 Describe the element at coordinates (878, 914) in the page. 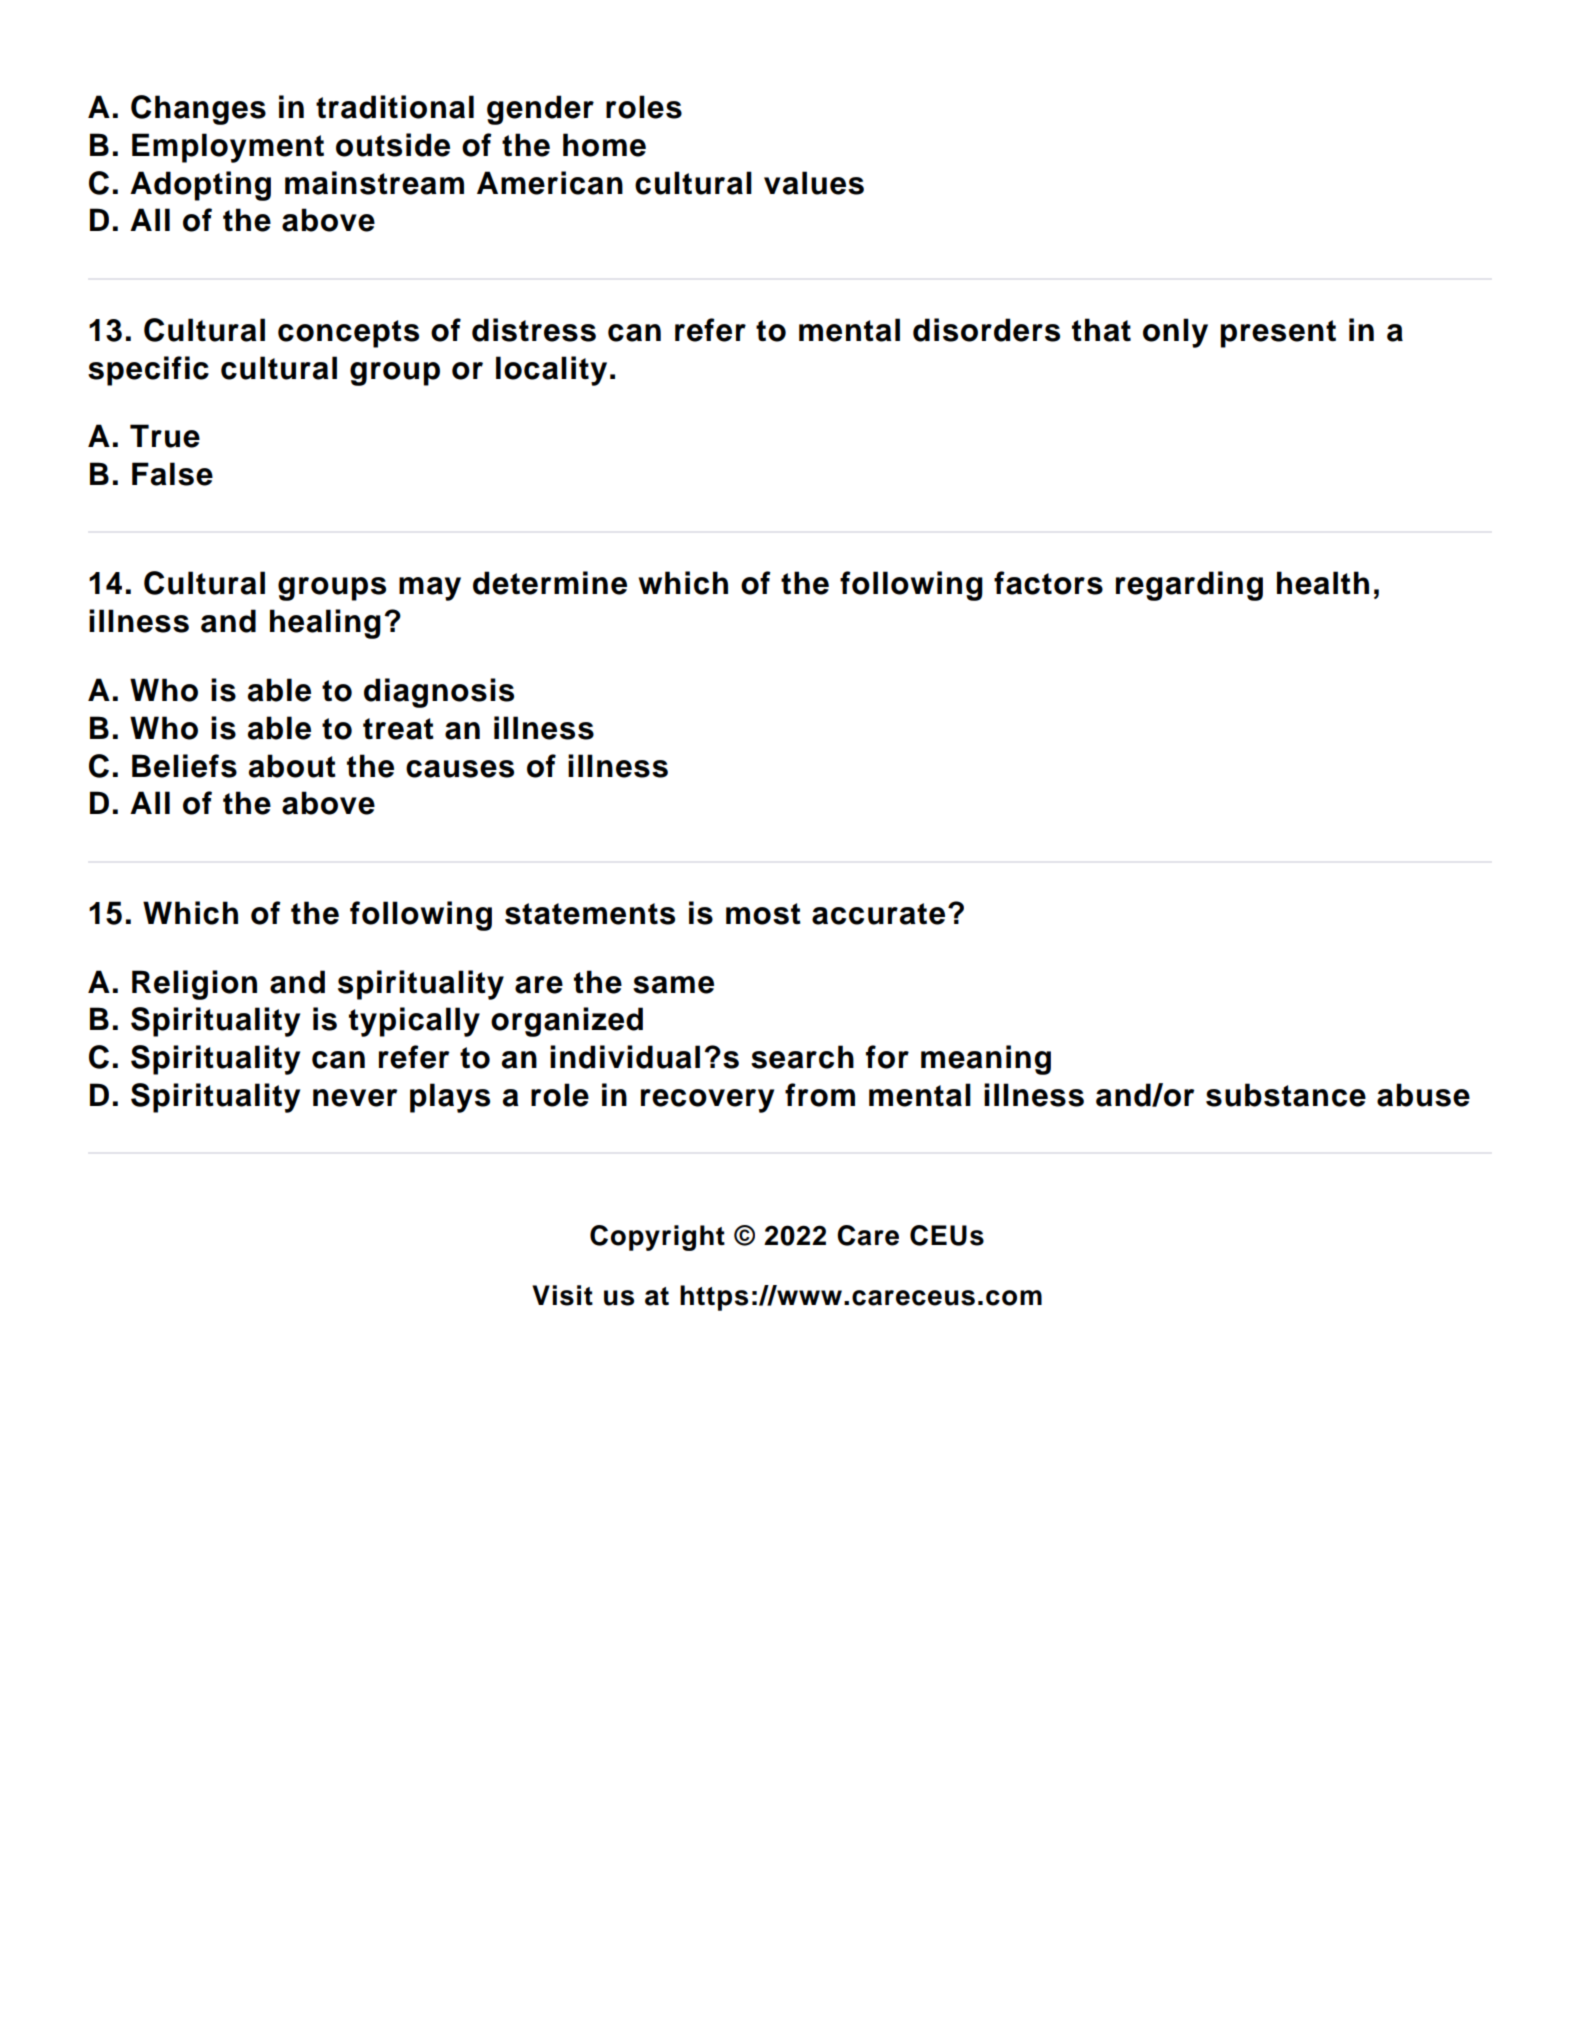

I see `accurate` at that location.
